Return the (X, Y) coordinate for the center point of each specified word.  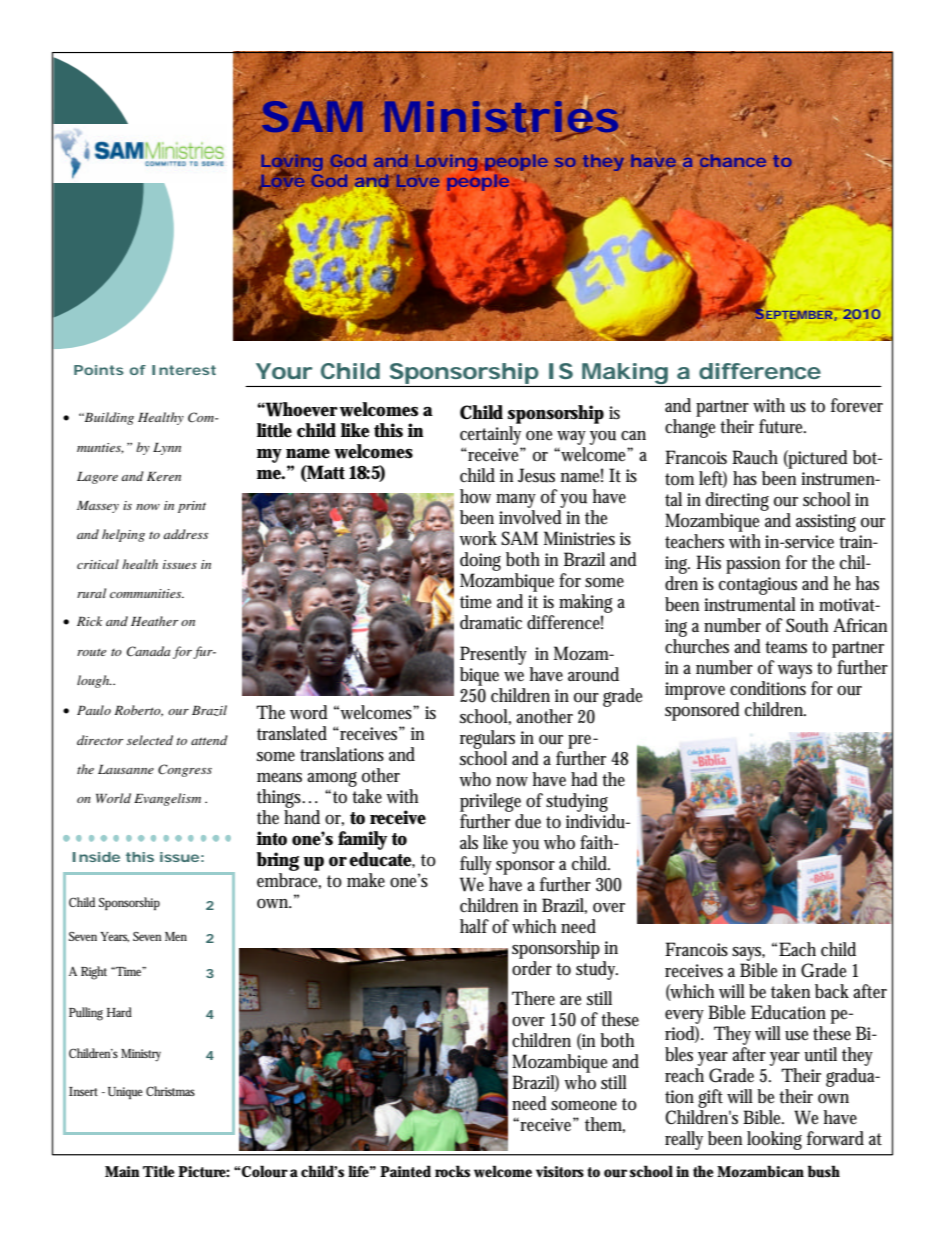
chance (732, 162)
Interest (184, 370)
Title (159, 1171)
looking (774, 1140)
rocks (452, 1171)
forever (857, 405)
